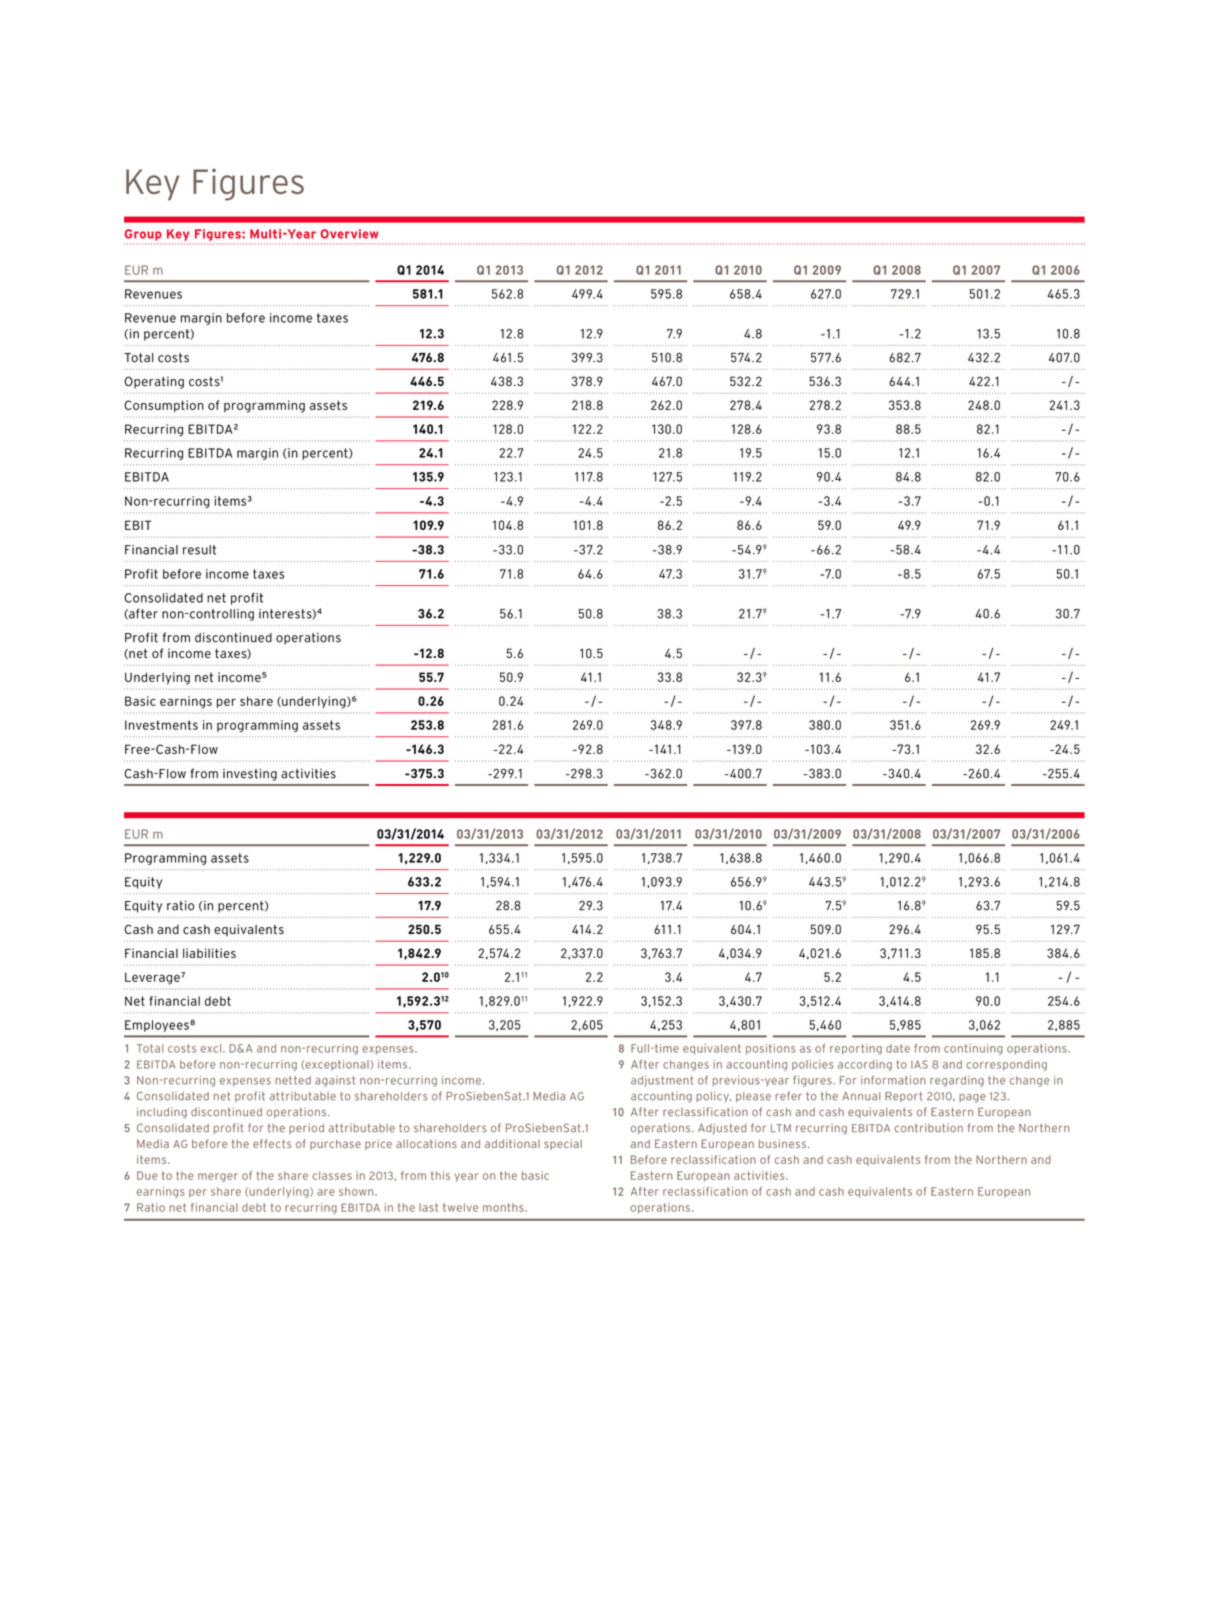  Describe the element at coordinates (919, 1064) in the screenshot. I see `IAS` at that location.
